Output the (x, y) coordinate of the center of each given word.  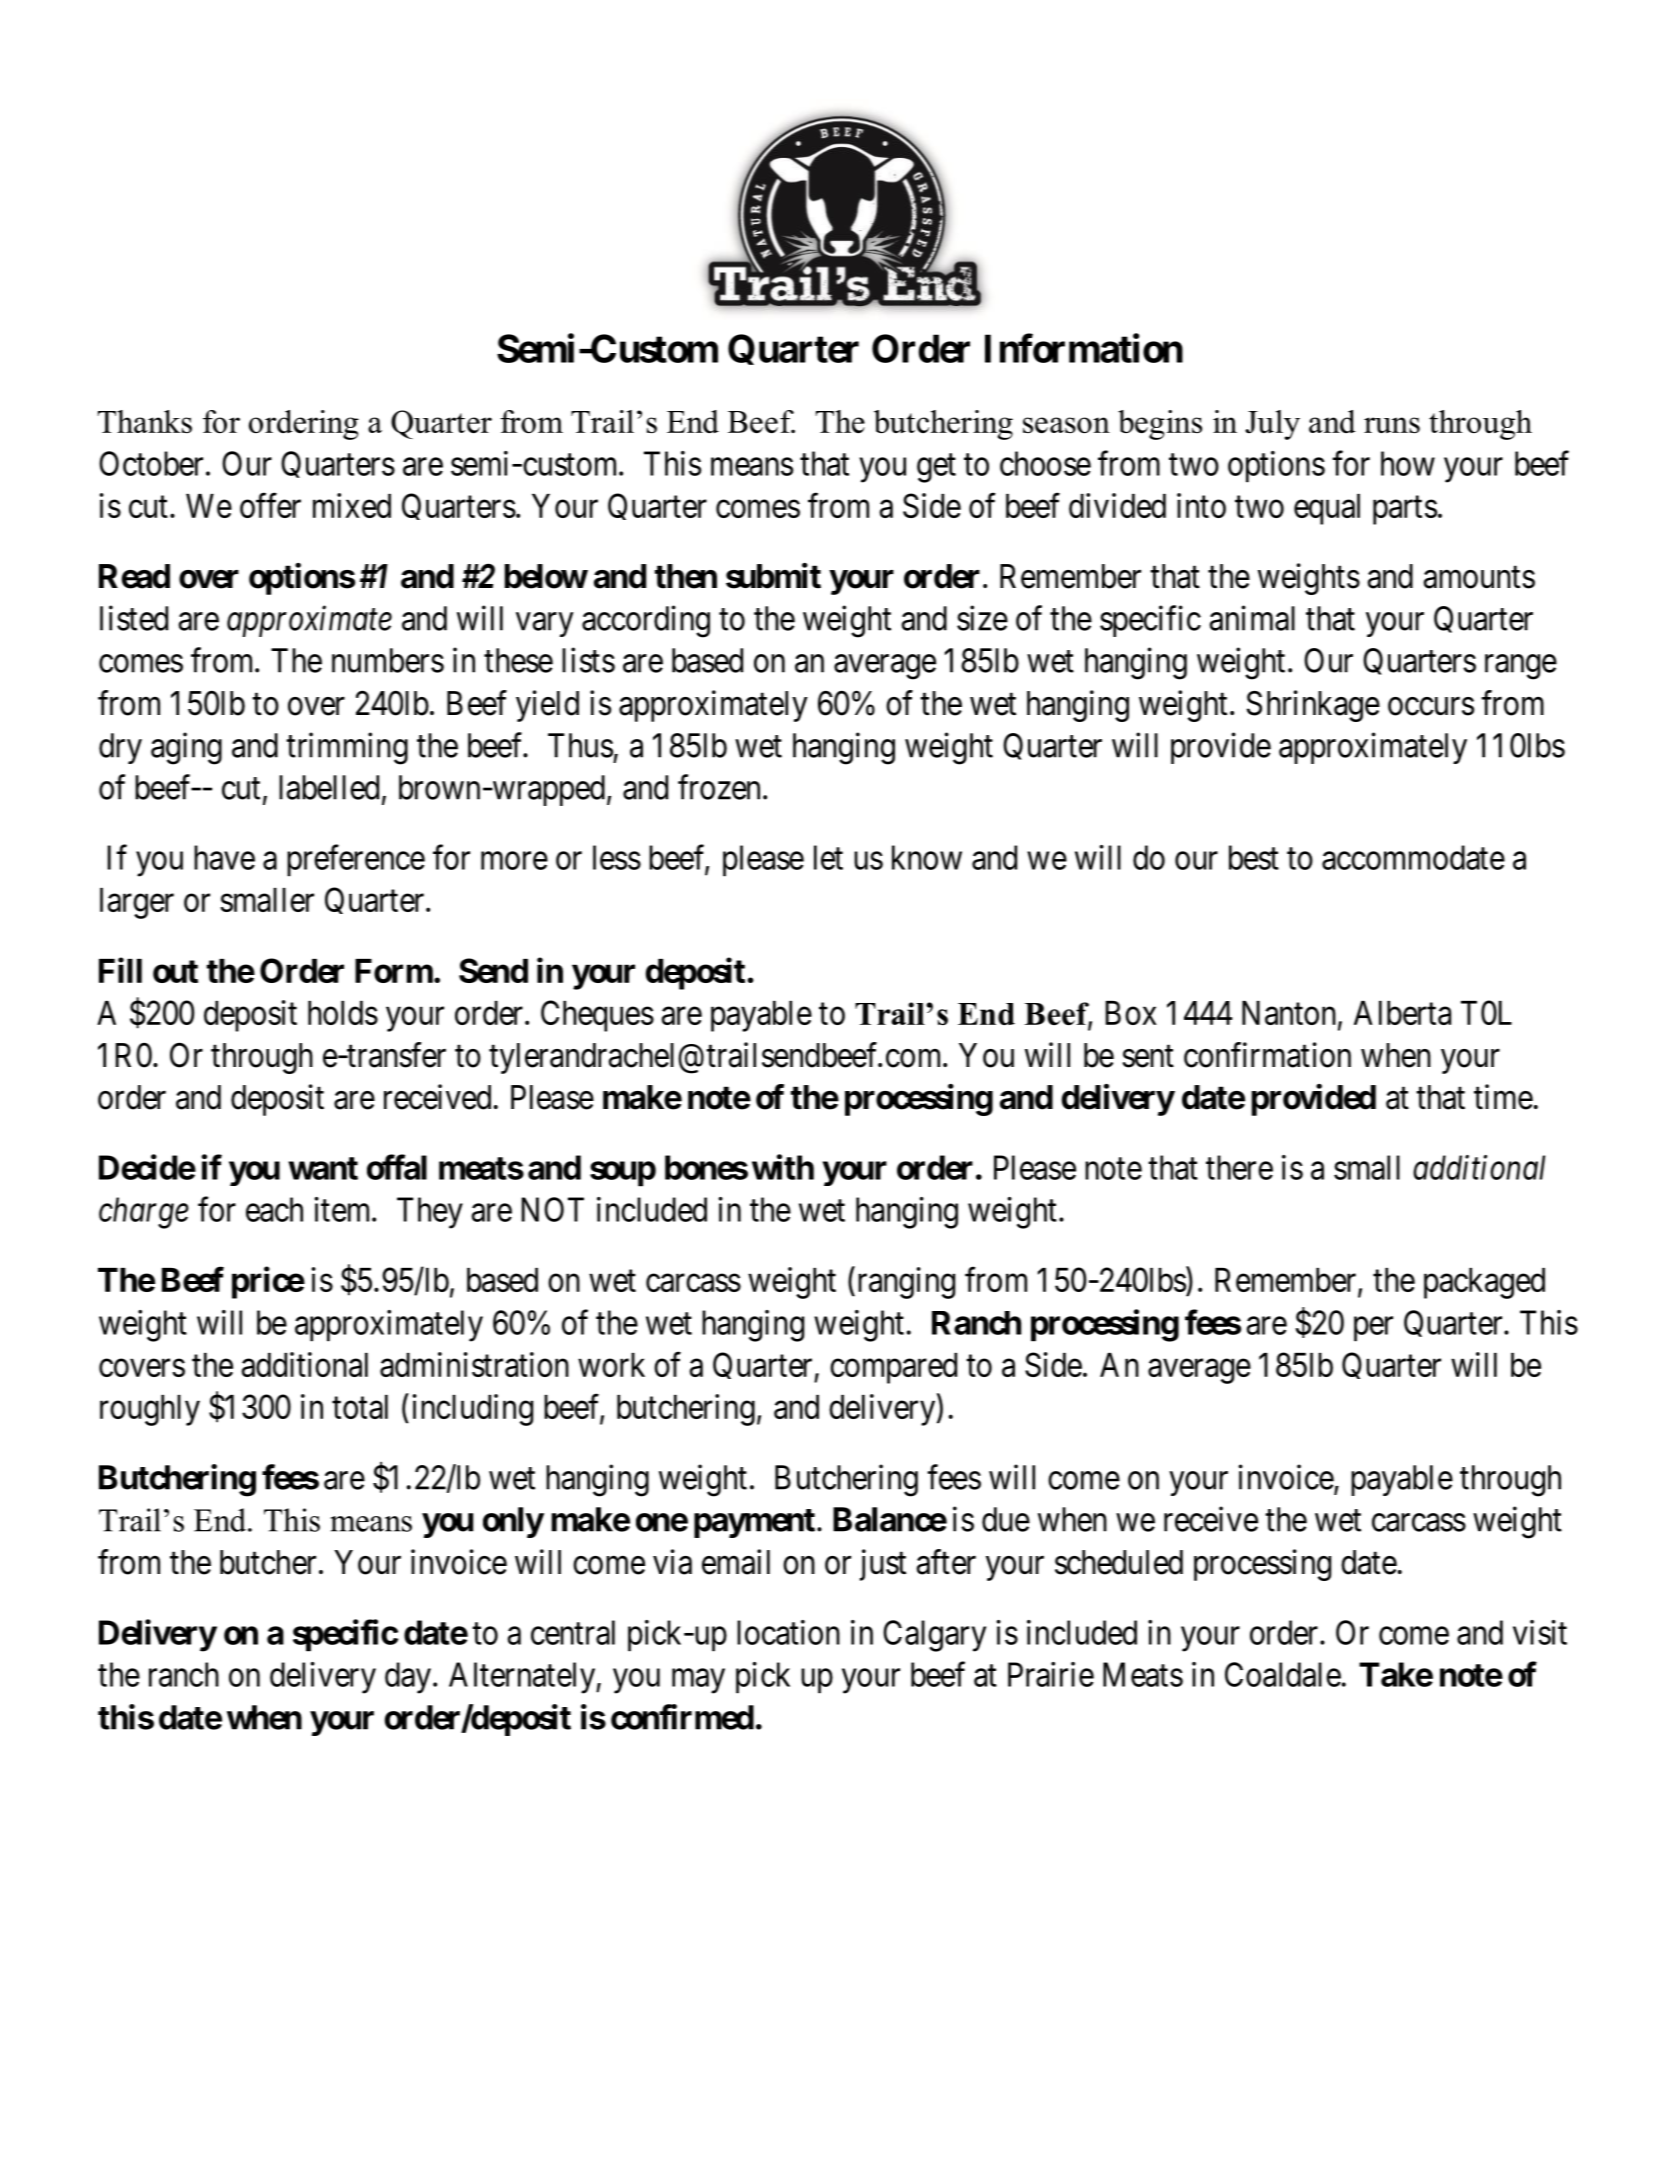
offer (270, 505)
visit (1540, 1632)
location (788, 1632)
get (936, 468)
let (828, 857)
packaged (1484, 1283)
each (274, 1209)
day (408, 1678)
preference (356, 861)
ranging (904, 1283)
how (1408, 463)
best (1254, 857)
